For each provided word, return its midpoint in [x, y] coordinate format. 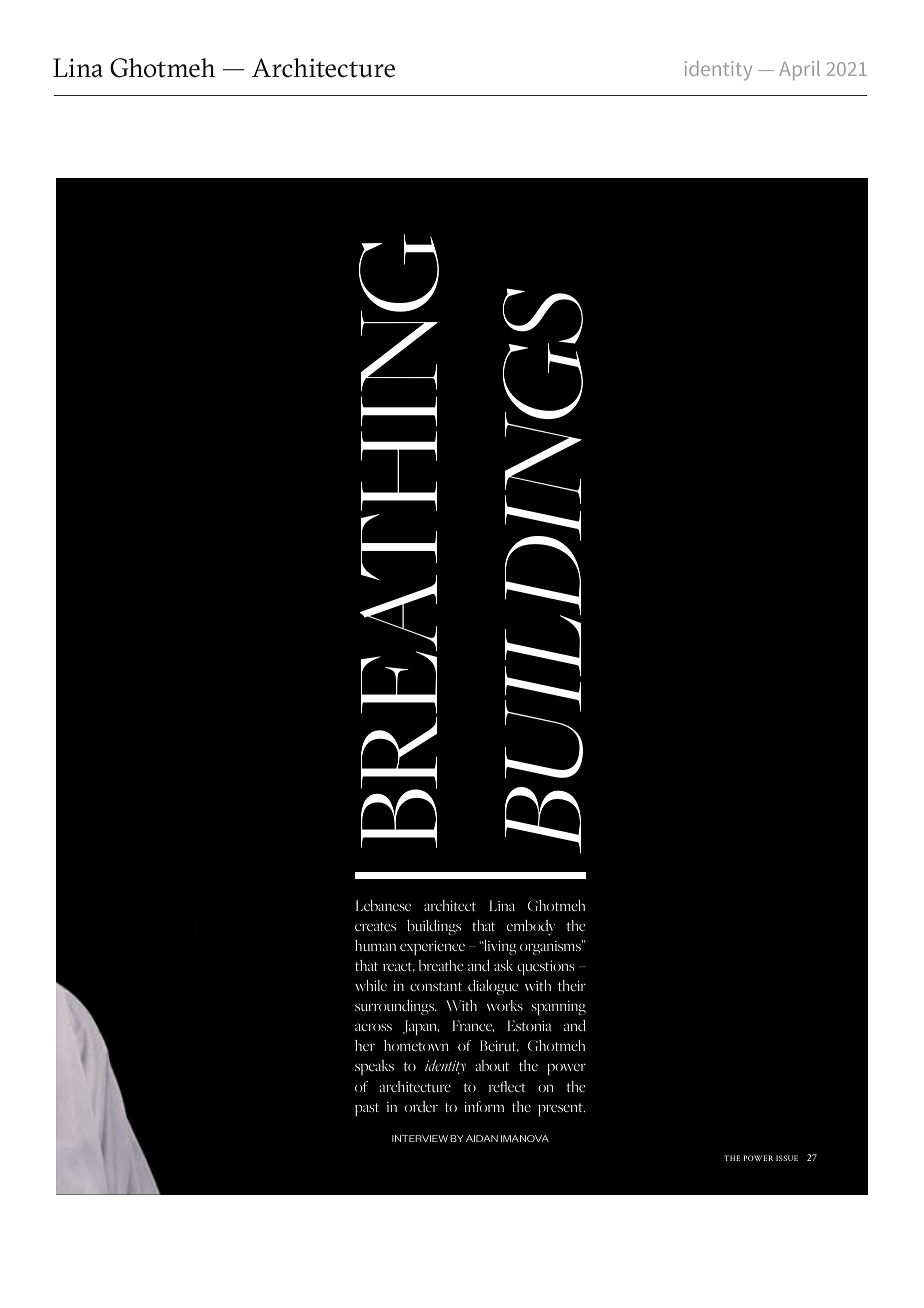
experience [432, 948]
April [799, 70]
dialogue [493, 987]
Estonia [530, 1025]
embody [531, 928]
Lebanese [383, 905]
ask [503, 965]
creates [375, 926]
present [561, 1110]
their [572, 985]
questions [545, 968]
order [421, 1106]
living [499, 947]
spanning [558, 1008]
